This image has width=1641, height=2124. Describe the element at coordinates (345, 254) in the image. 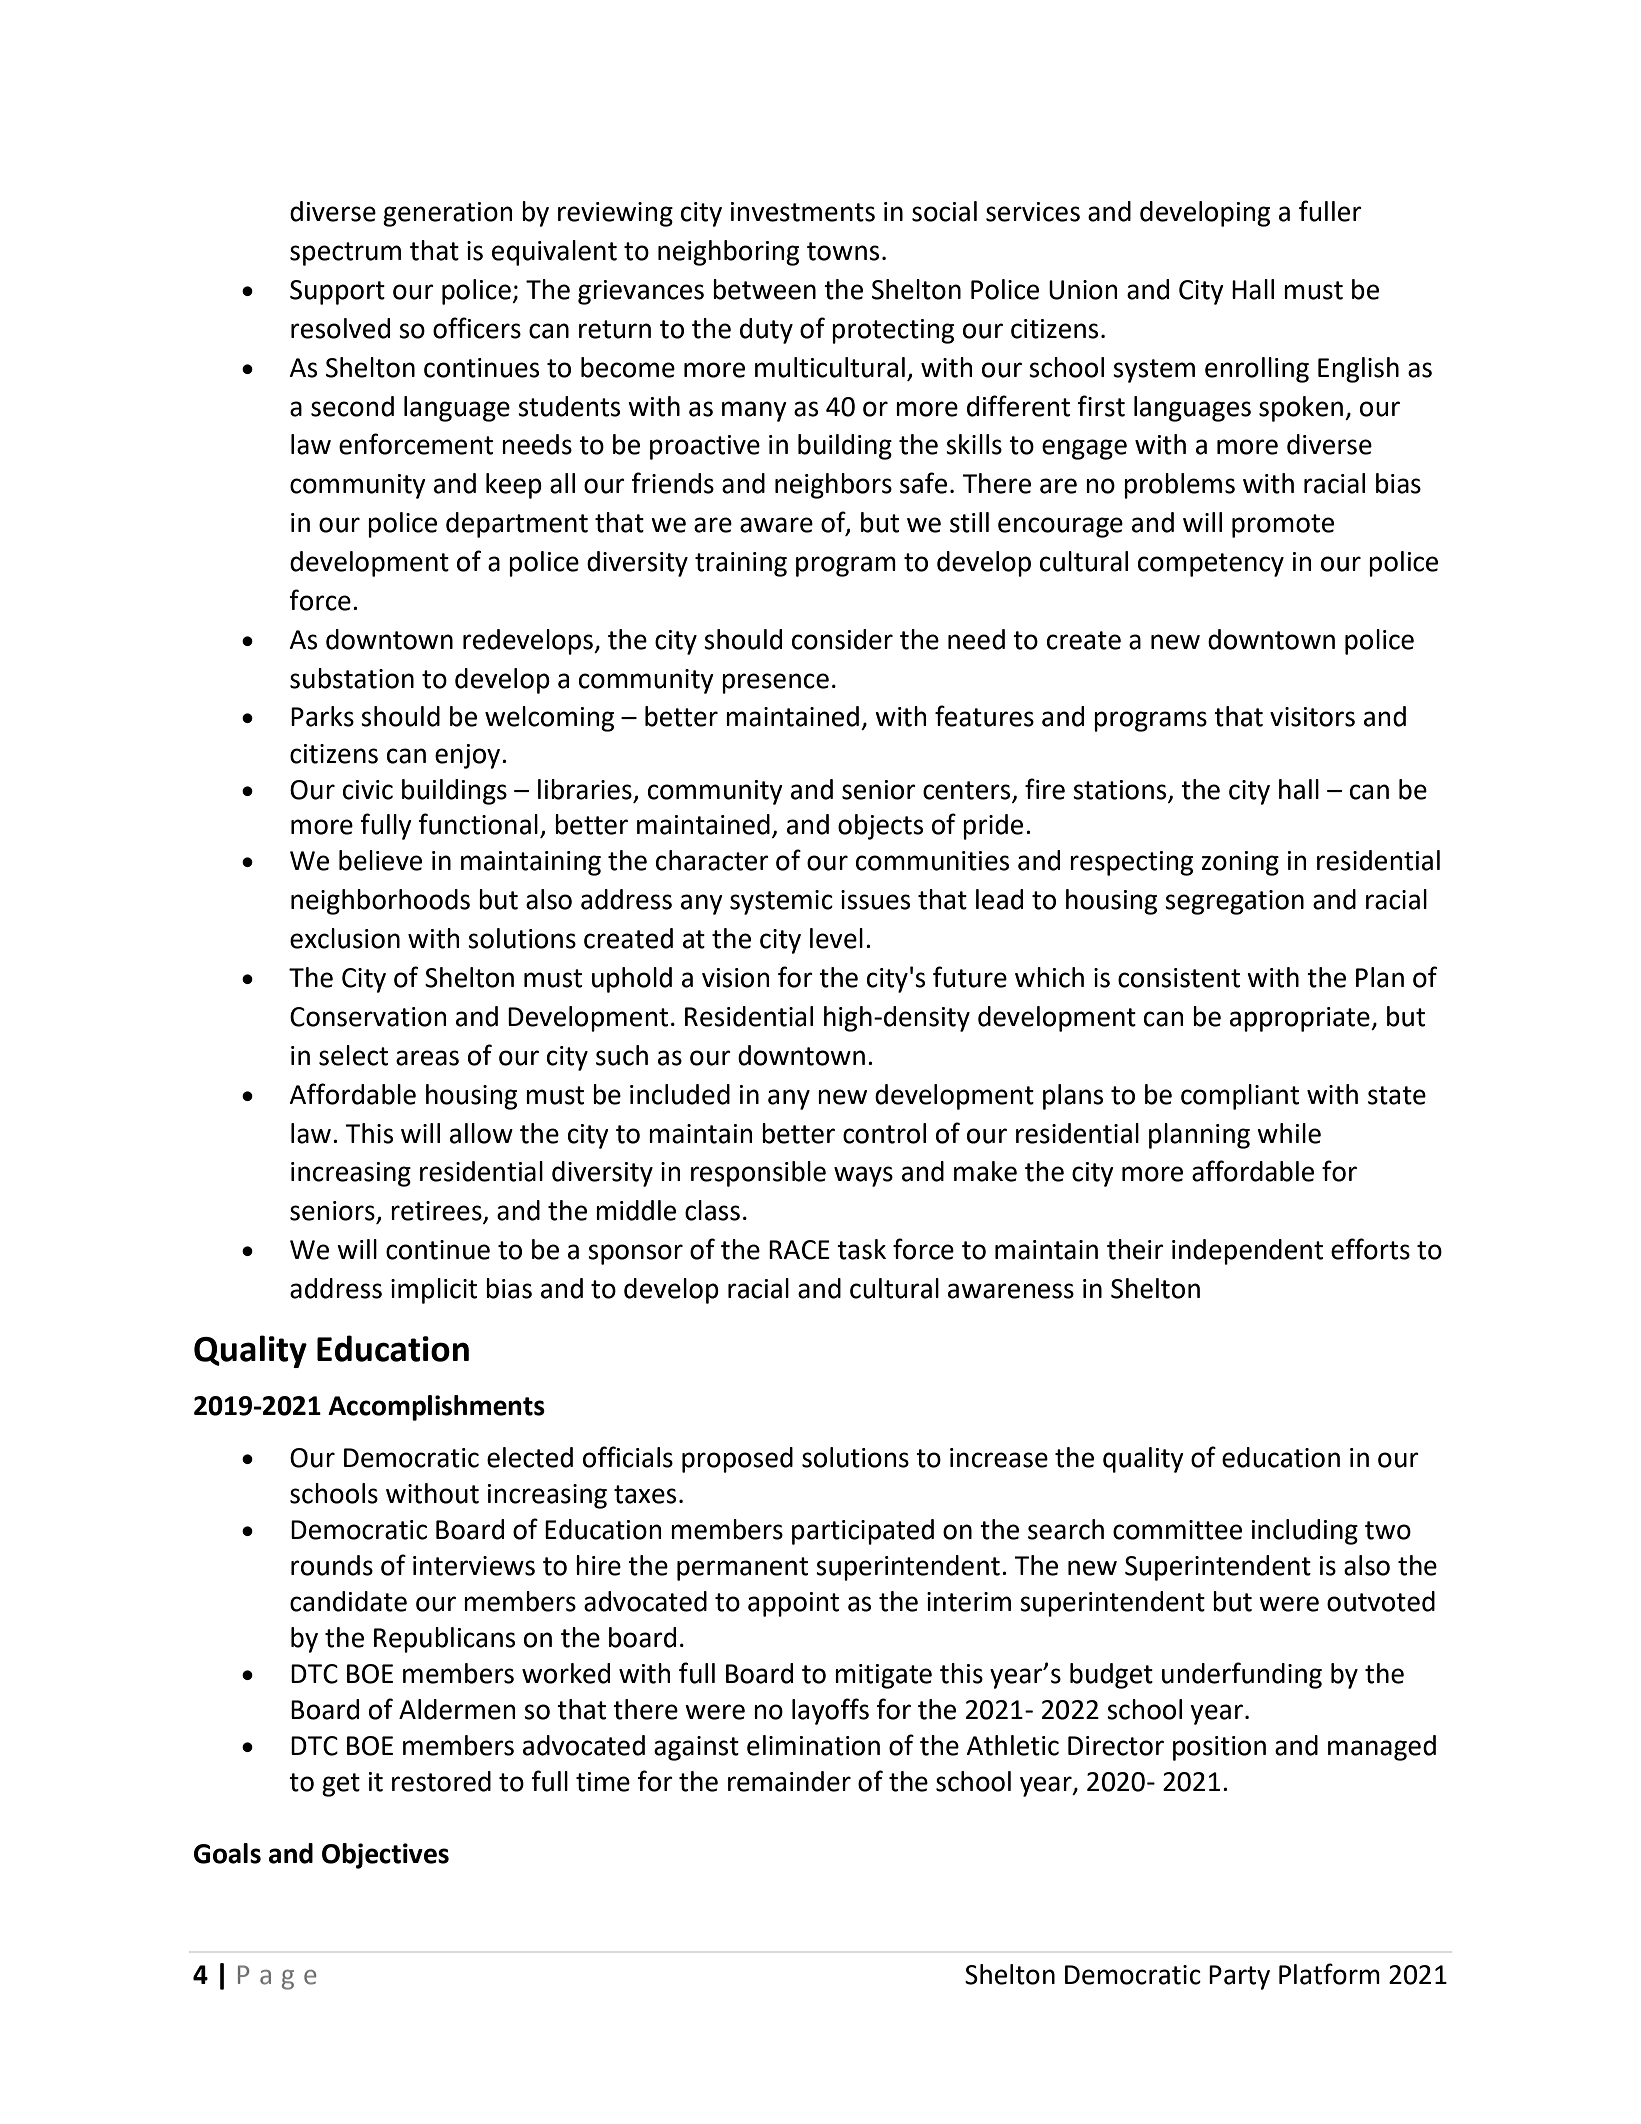

I see `spectrum` at that location.
